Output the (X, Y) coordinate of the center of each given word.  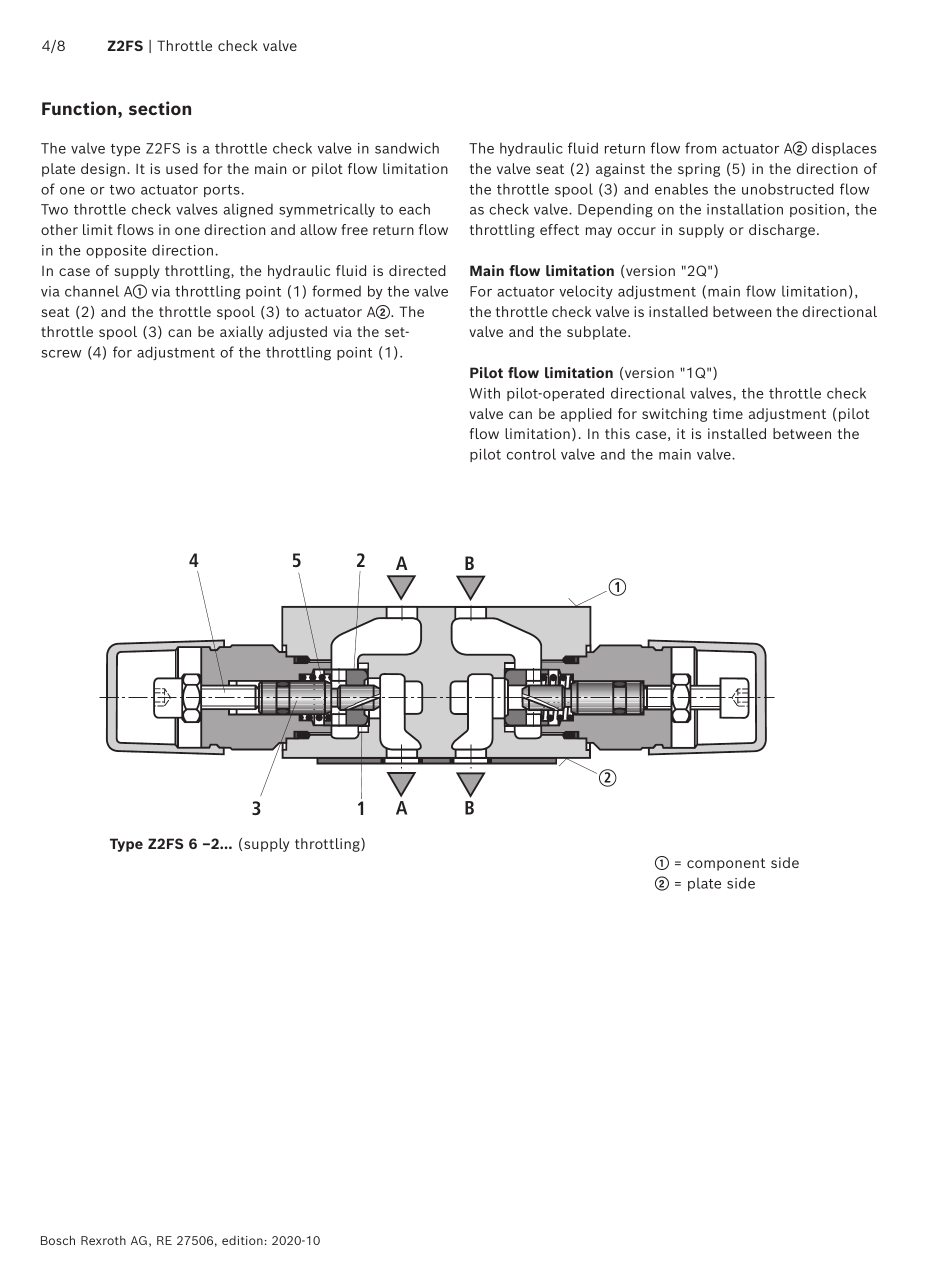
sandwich (407, 148)
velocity (586, 292)
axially (241, 333)
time (728, 413)
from (700, 148)
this (617, 433)
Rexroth (103, 1240)
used (182, 168)
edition (242, 1240)
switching (674, 415)
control (531, 454)
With (484, 393)
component (726, 864)
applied (586, 415)
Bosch (58, 1240)
